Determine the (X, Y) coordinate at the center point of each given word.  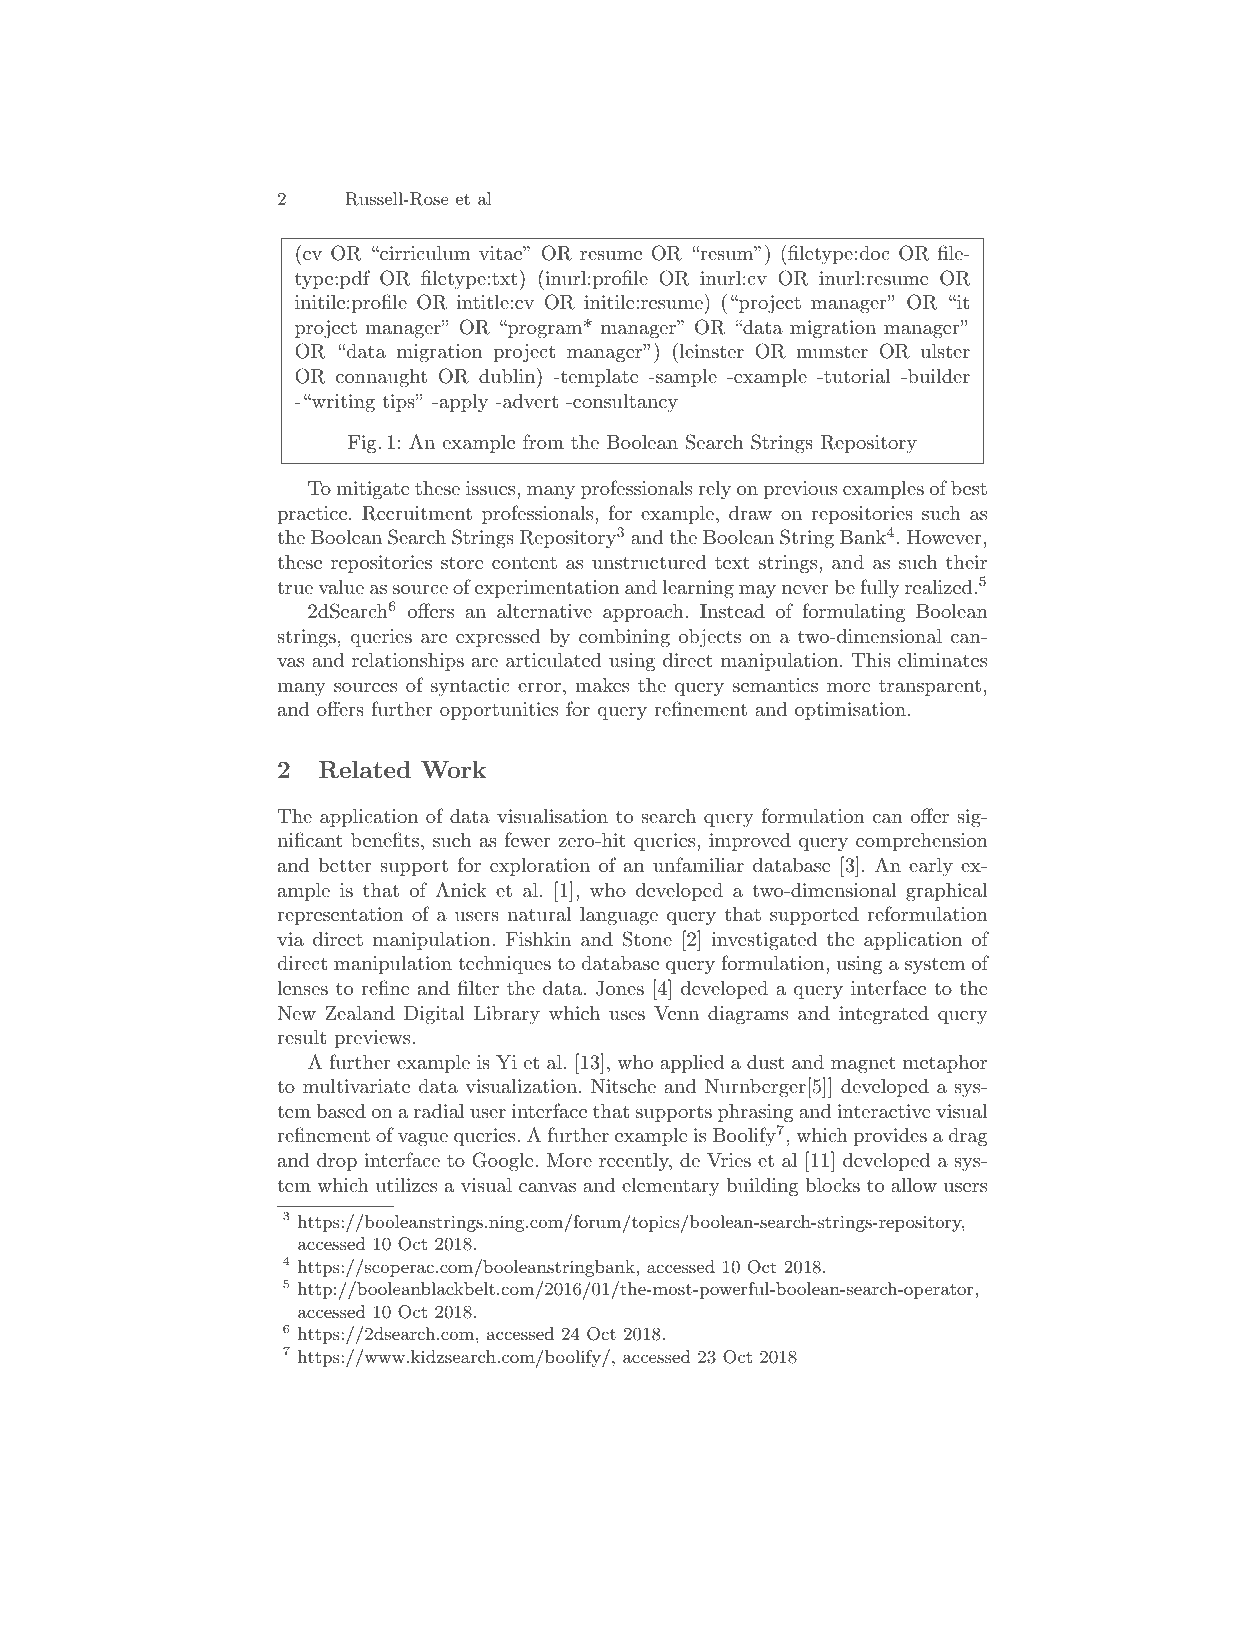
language (619, 916)
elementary (671, 1187)
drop (337, 1162)
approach (644, 613)
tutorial (856, 376)
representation (340, 916)
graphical (946, 892)
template (598, 378)
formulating (853, 612)
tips (399, 403)
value (341, 587)
